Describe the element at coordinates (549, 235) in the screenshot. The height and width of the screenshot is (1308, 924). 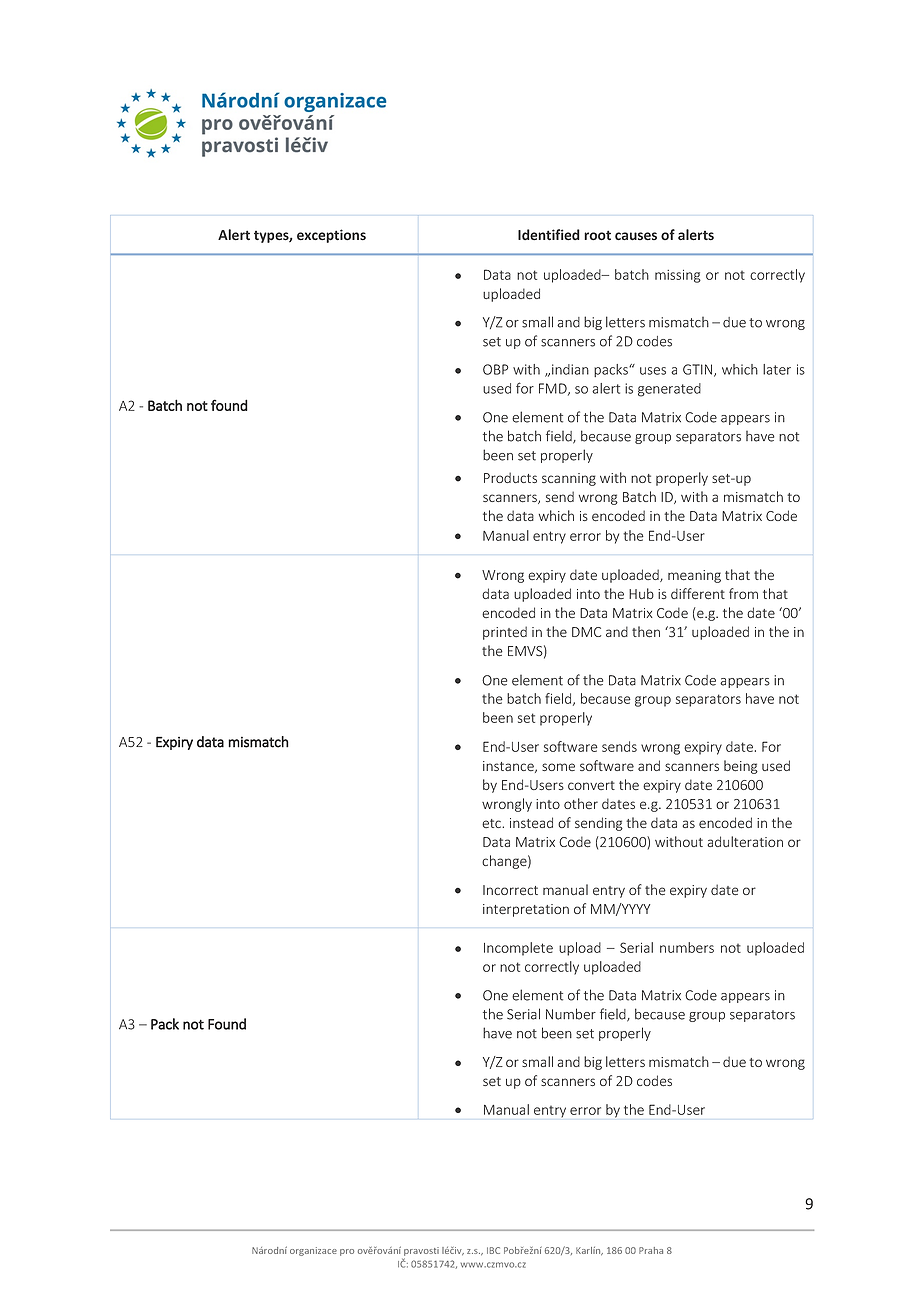
I see `Identified` at that location.
